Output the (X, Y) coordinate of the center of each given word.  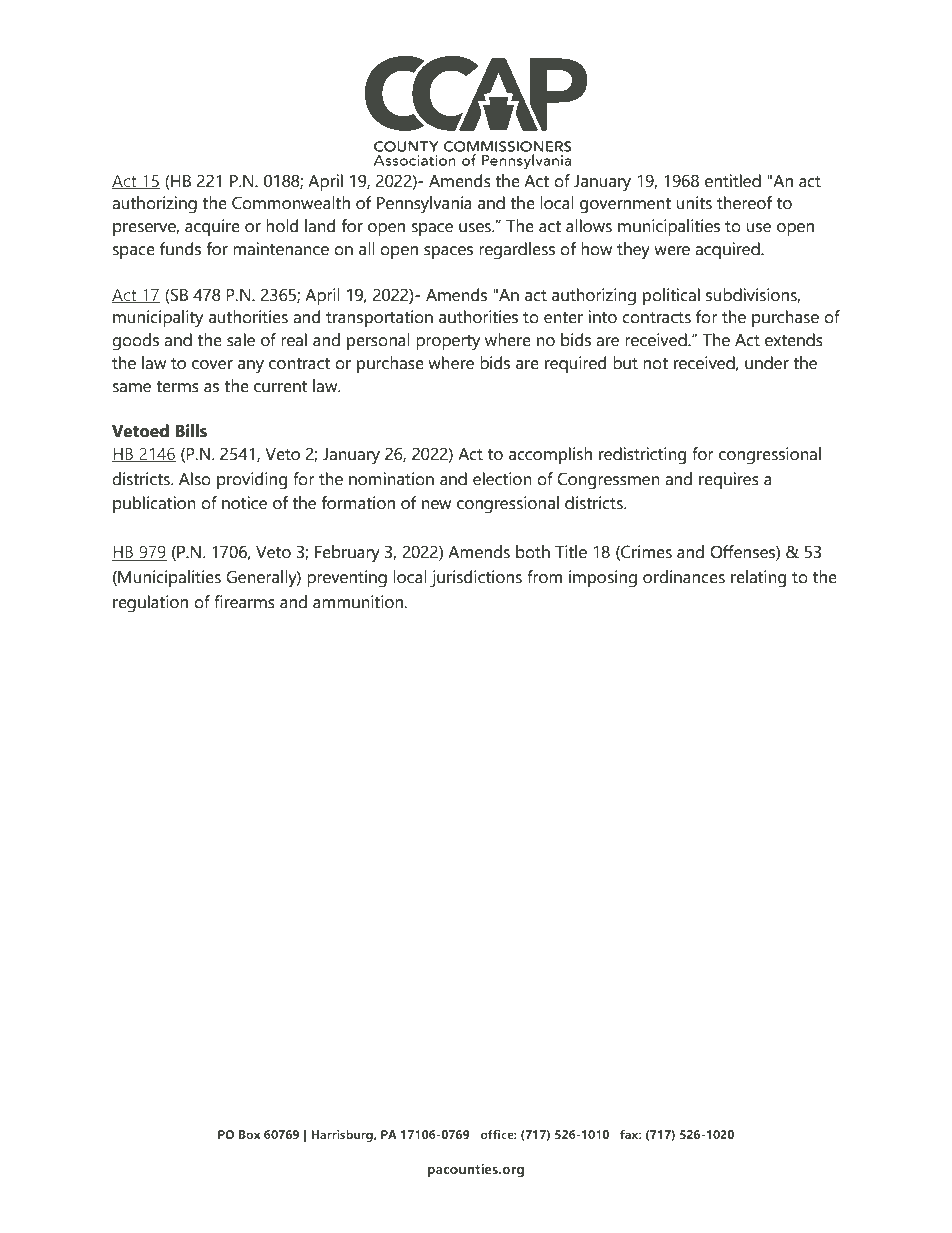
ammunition (359, 602)
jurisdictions (476, 579)
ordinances (684, 577)
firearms (244, 602)
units (694, 203)
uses (476, 228)
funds (180, 249)
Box (250, 1134)
